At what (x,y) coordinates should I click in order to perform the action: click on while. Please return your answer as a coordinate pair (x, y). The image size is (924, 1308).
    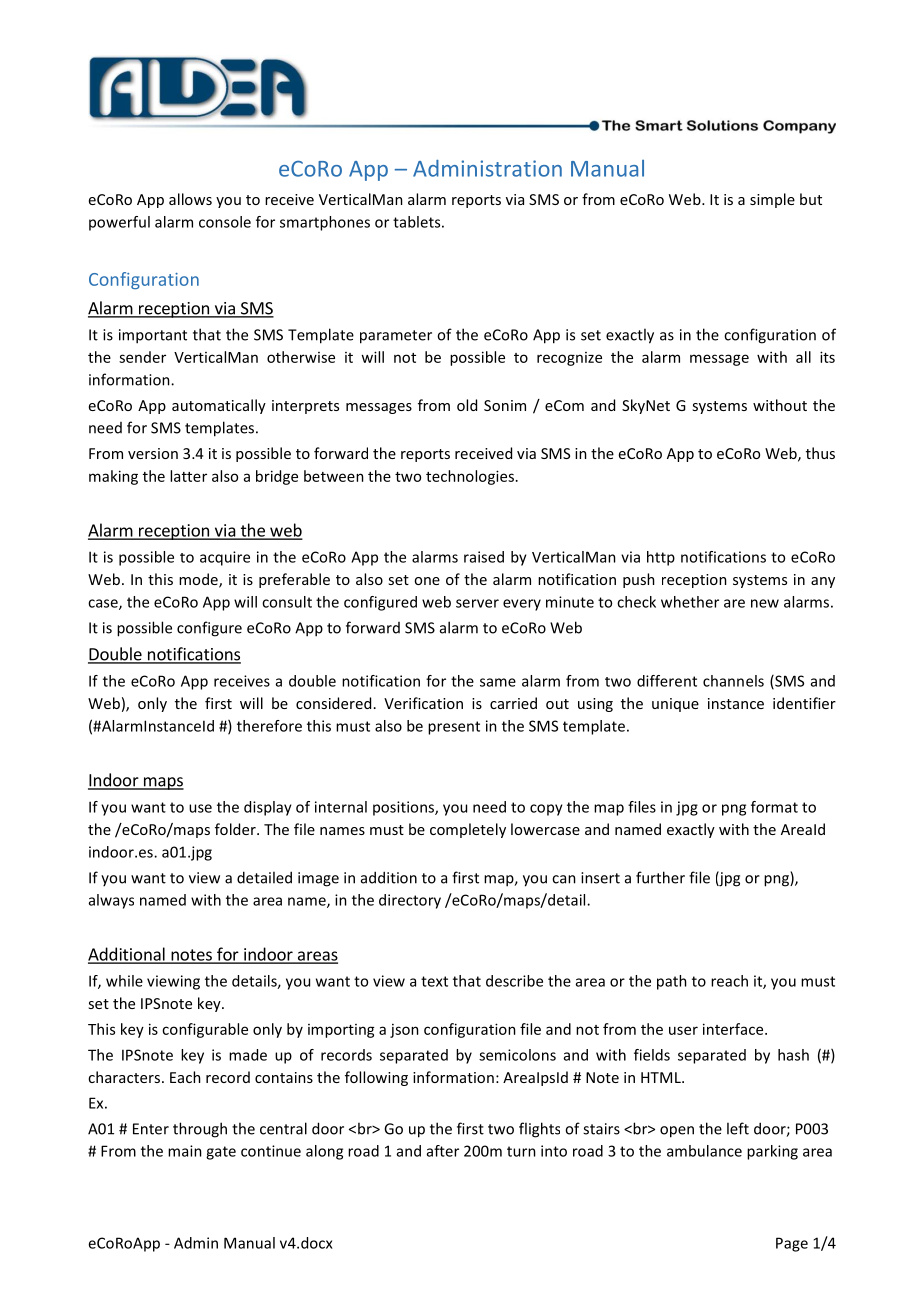
    Looking at the image, I should click on (124, 981).
